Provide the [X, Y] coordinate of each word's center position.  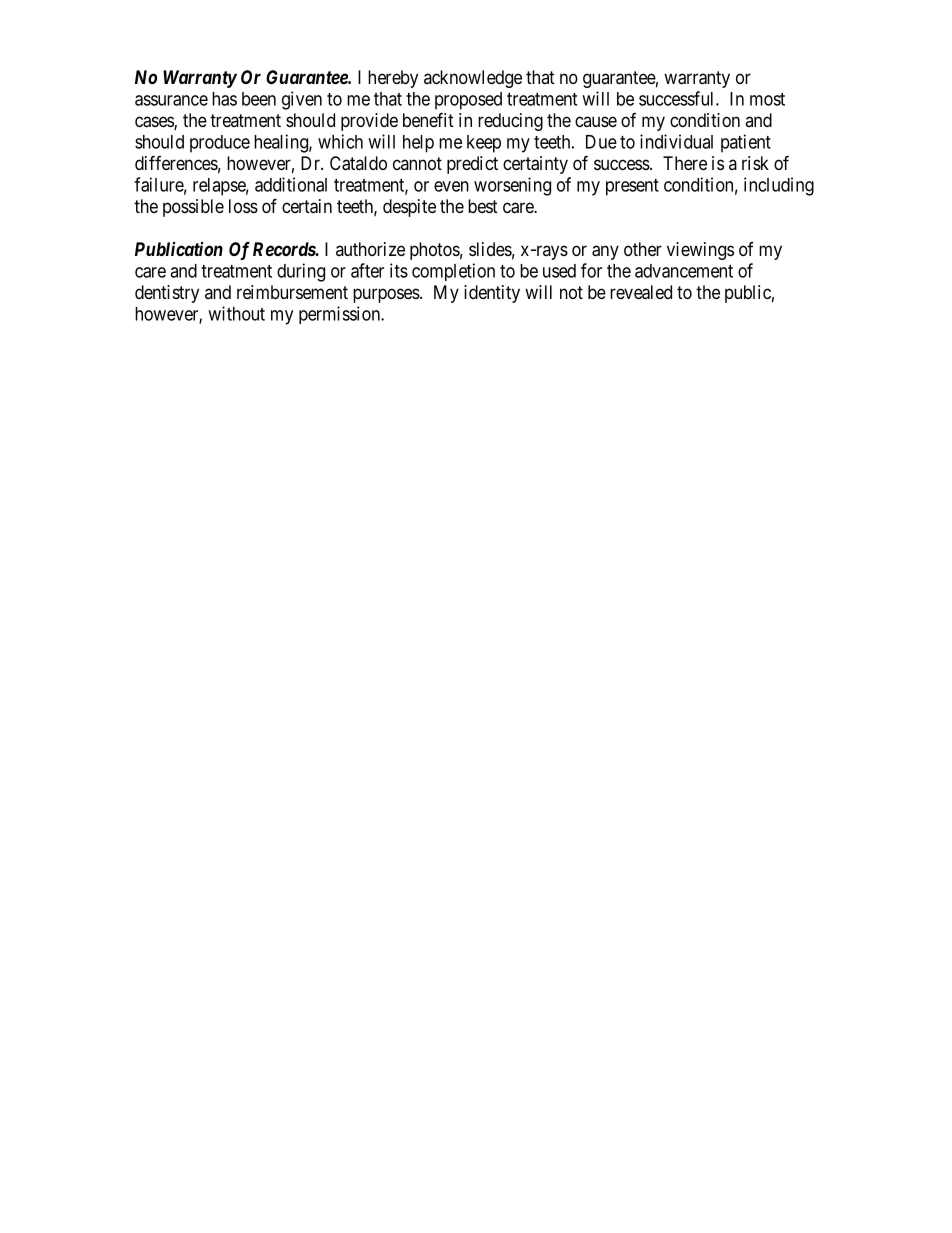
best [483, 206]
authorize [370, 249]
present [632, 187]
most [767, 99]
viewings [700, 251]
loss [243, 206]
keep [484, 144]
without [236, 313]
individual [676, 141]
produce [220, 144]
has [224, 99]
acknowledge [473, 79]
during [301, 272]
